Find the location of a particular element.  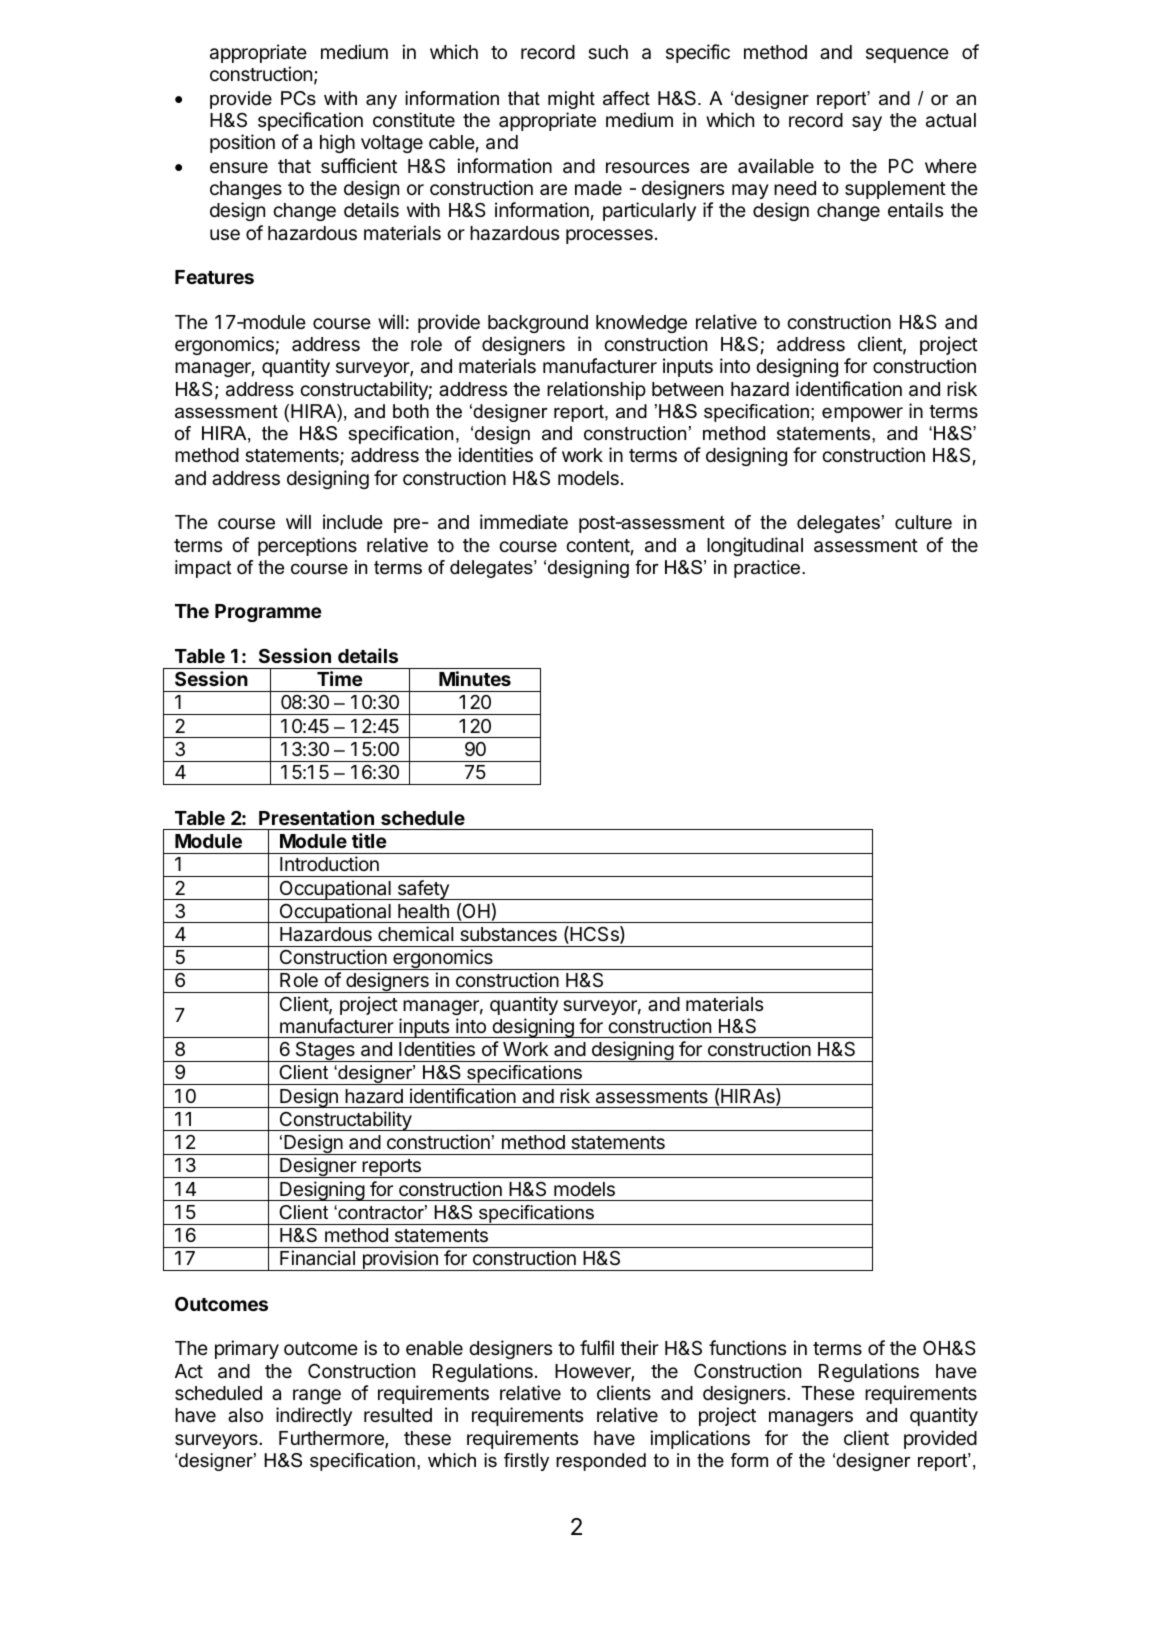

content is located at coordinates (598, 545).
